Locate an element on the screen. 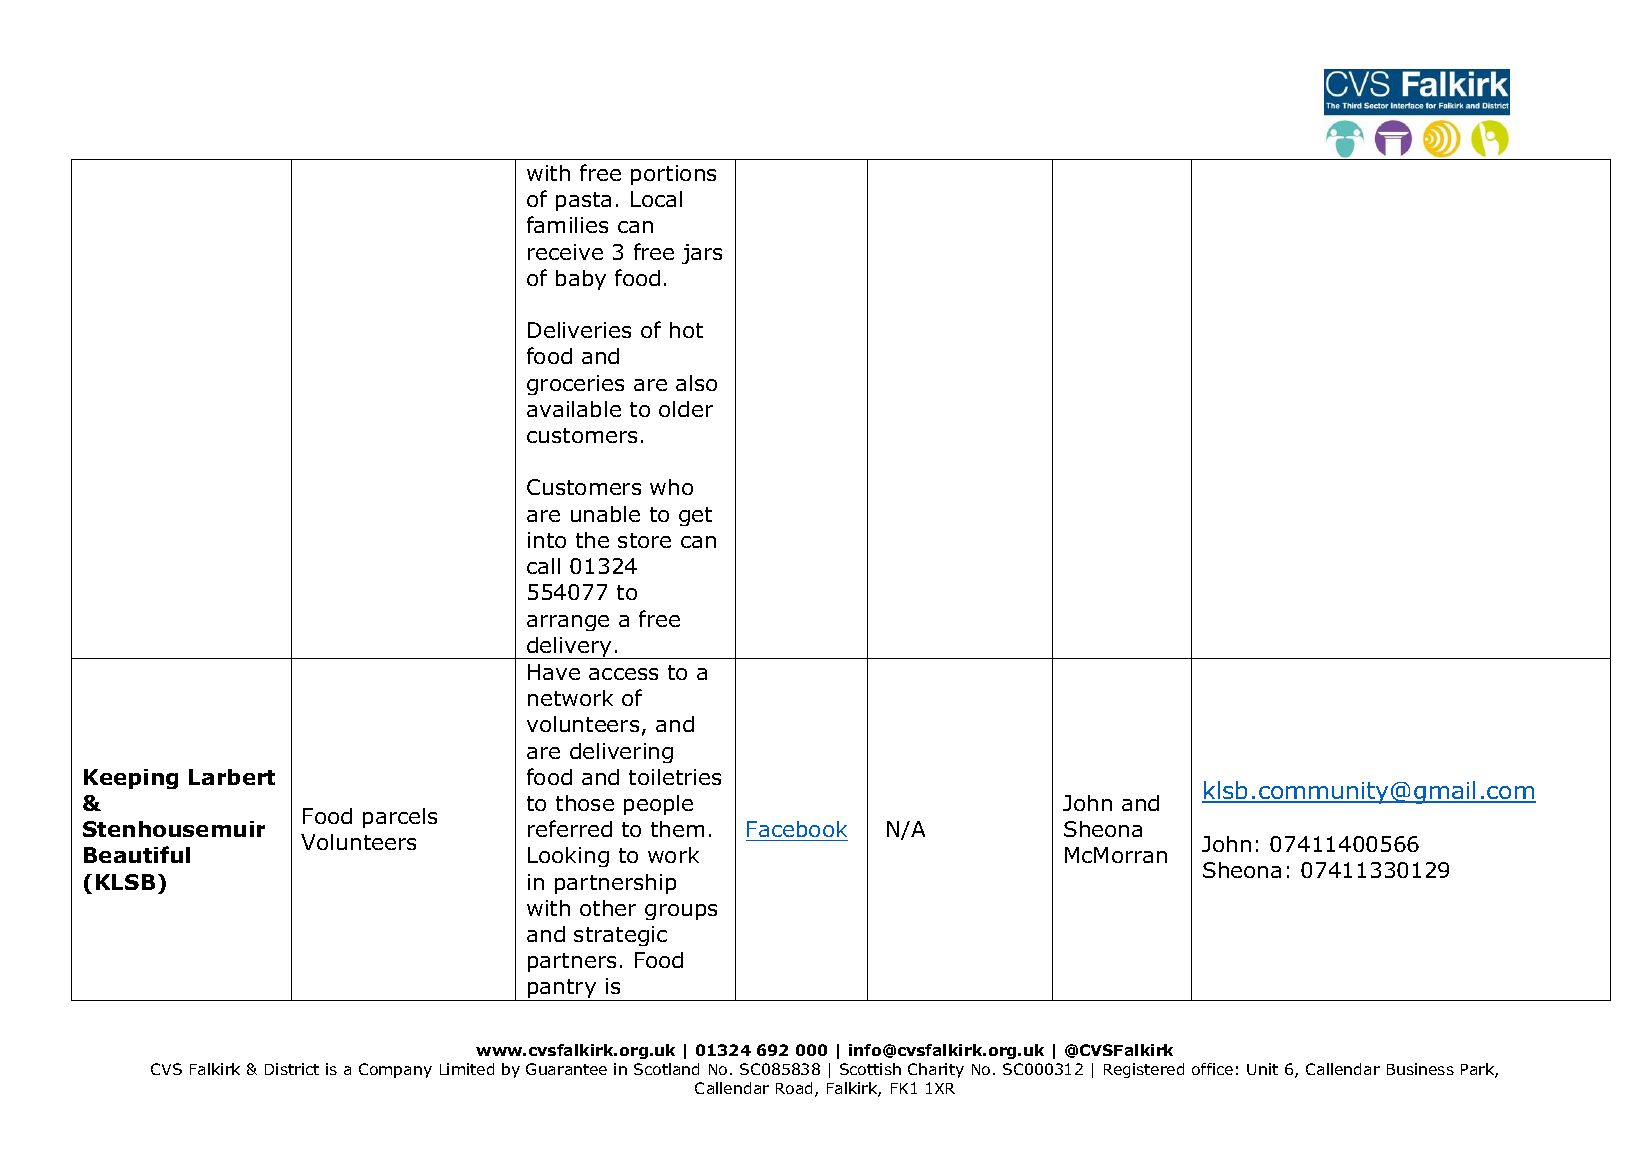 This screenshot has height=1167, width=1651. families is located at coordinates (567, 224).
